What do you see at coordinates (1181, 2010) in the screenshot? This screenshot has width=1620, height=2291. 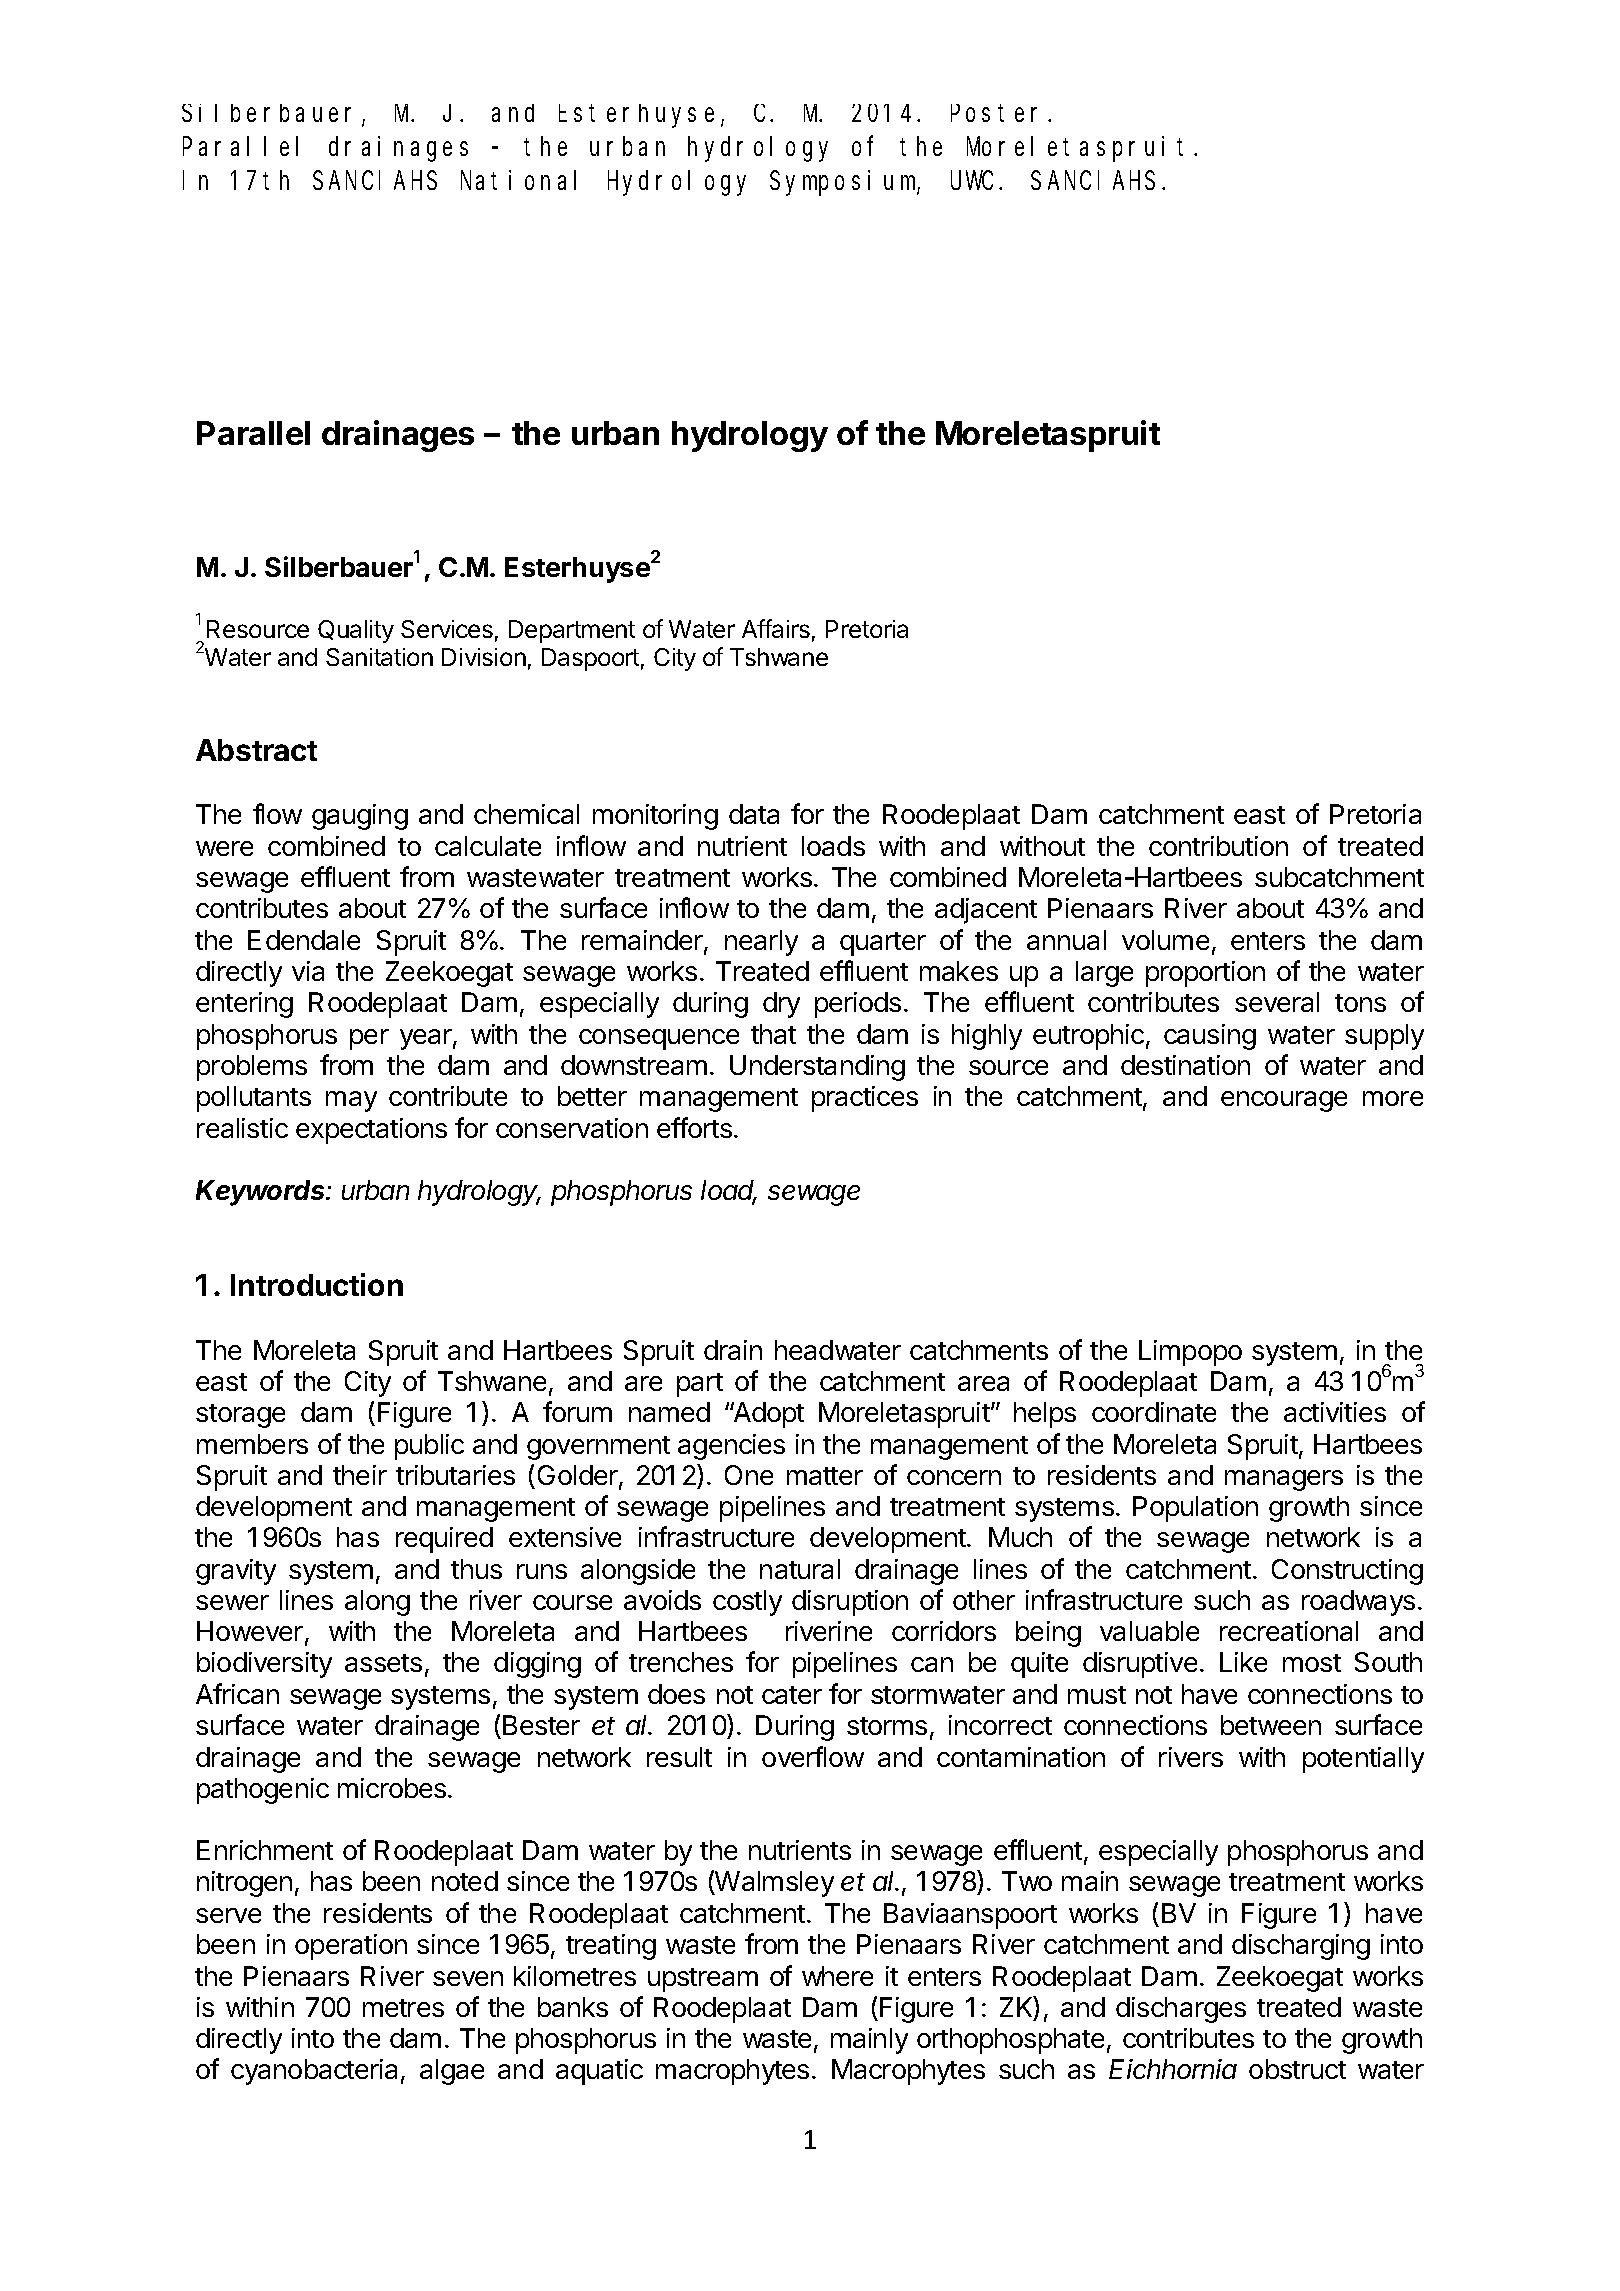 I see `discharges` at bounding box center [1181, 2010].
